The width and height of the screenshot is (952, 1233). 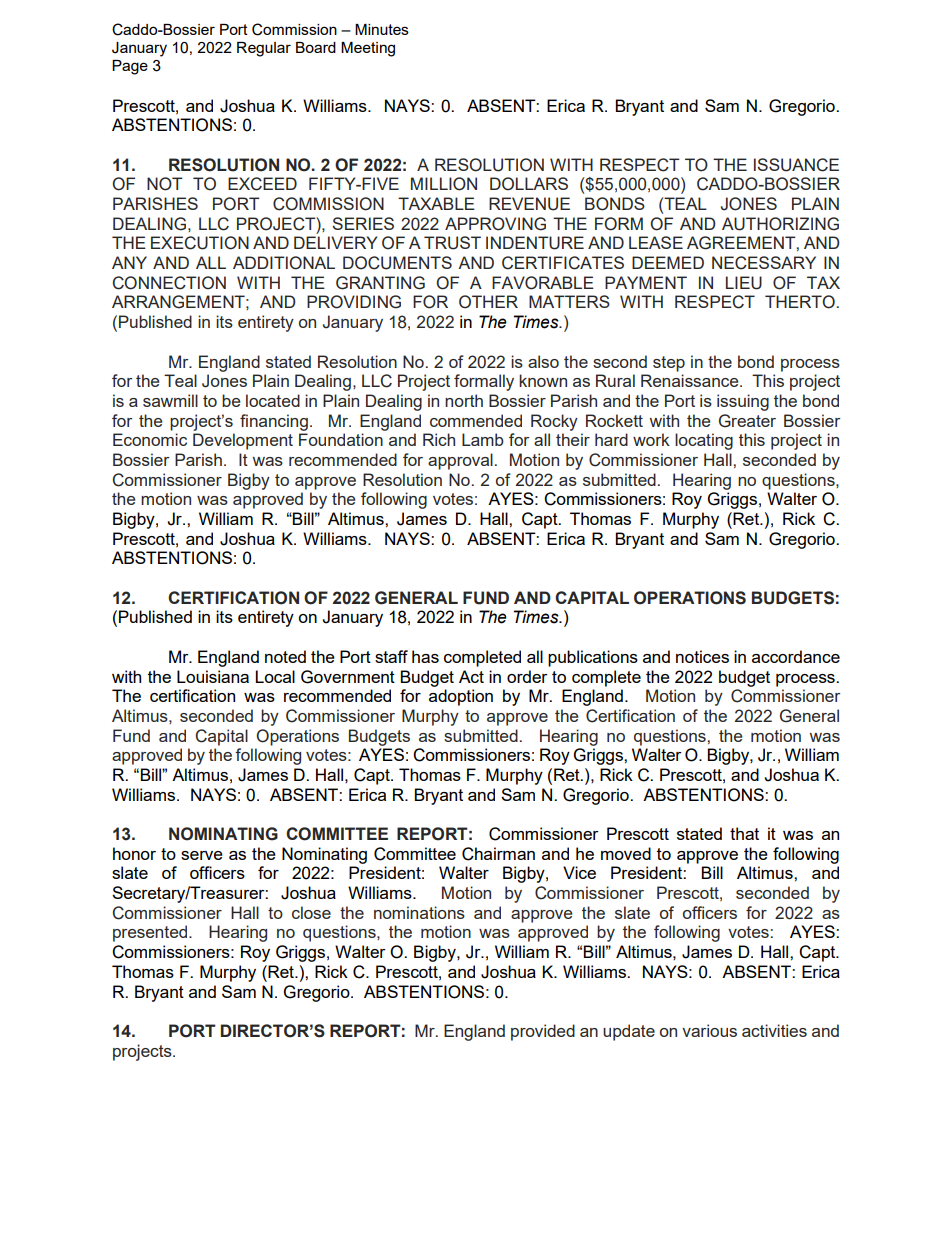 I want to click on various, so click(x=709, y=1030).
